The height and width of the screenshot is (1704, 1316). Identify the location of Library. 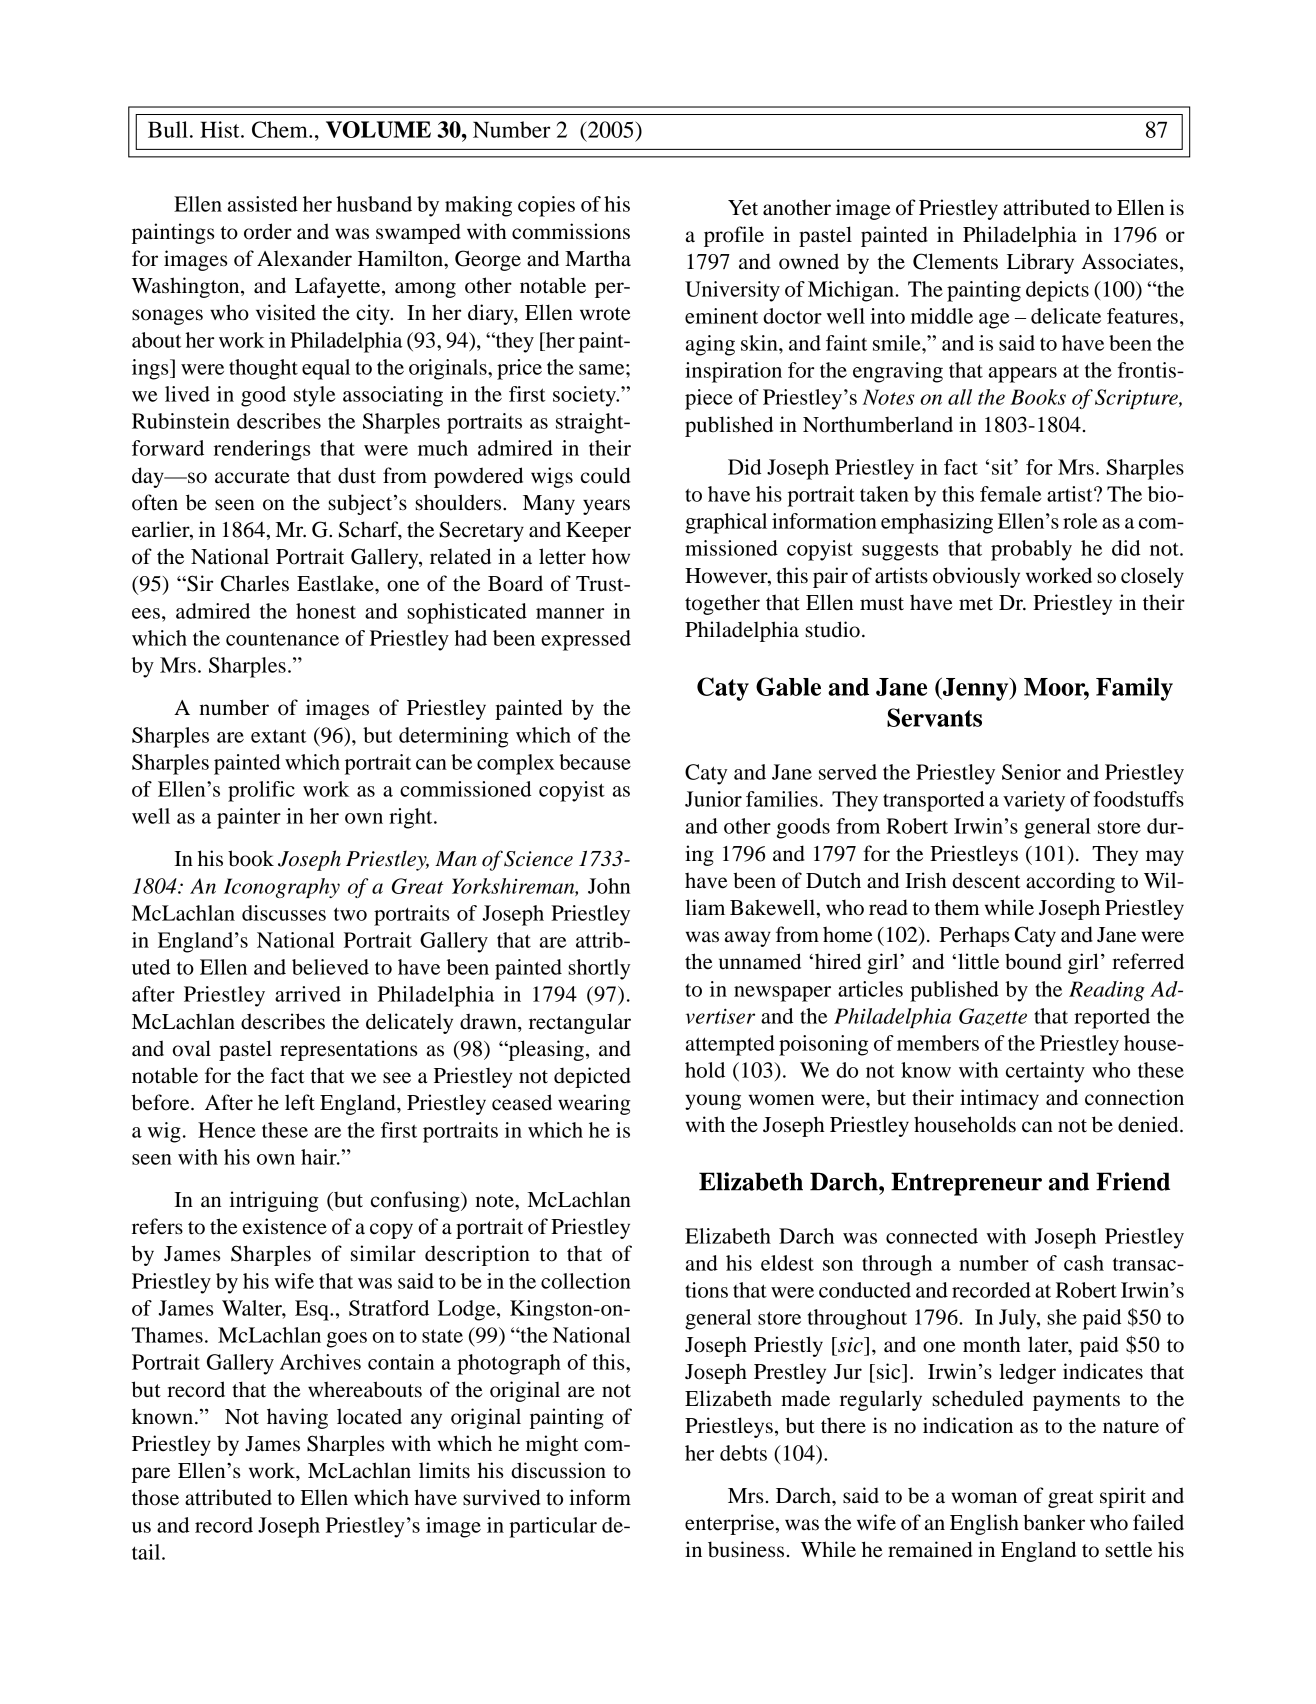
(1040, 263).
